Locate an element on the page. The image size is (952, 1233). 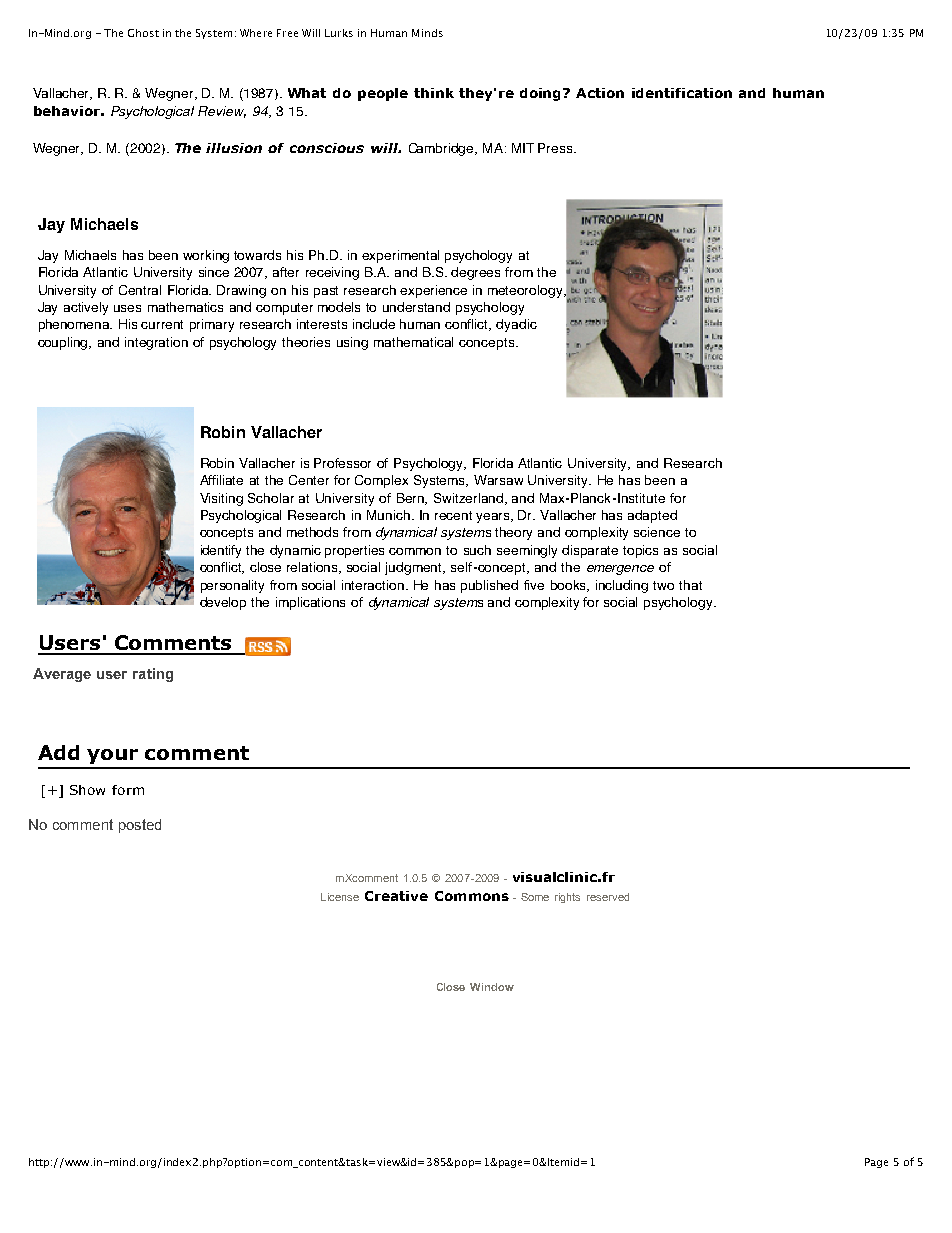
identification is located at coordinates (682, 93).
